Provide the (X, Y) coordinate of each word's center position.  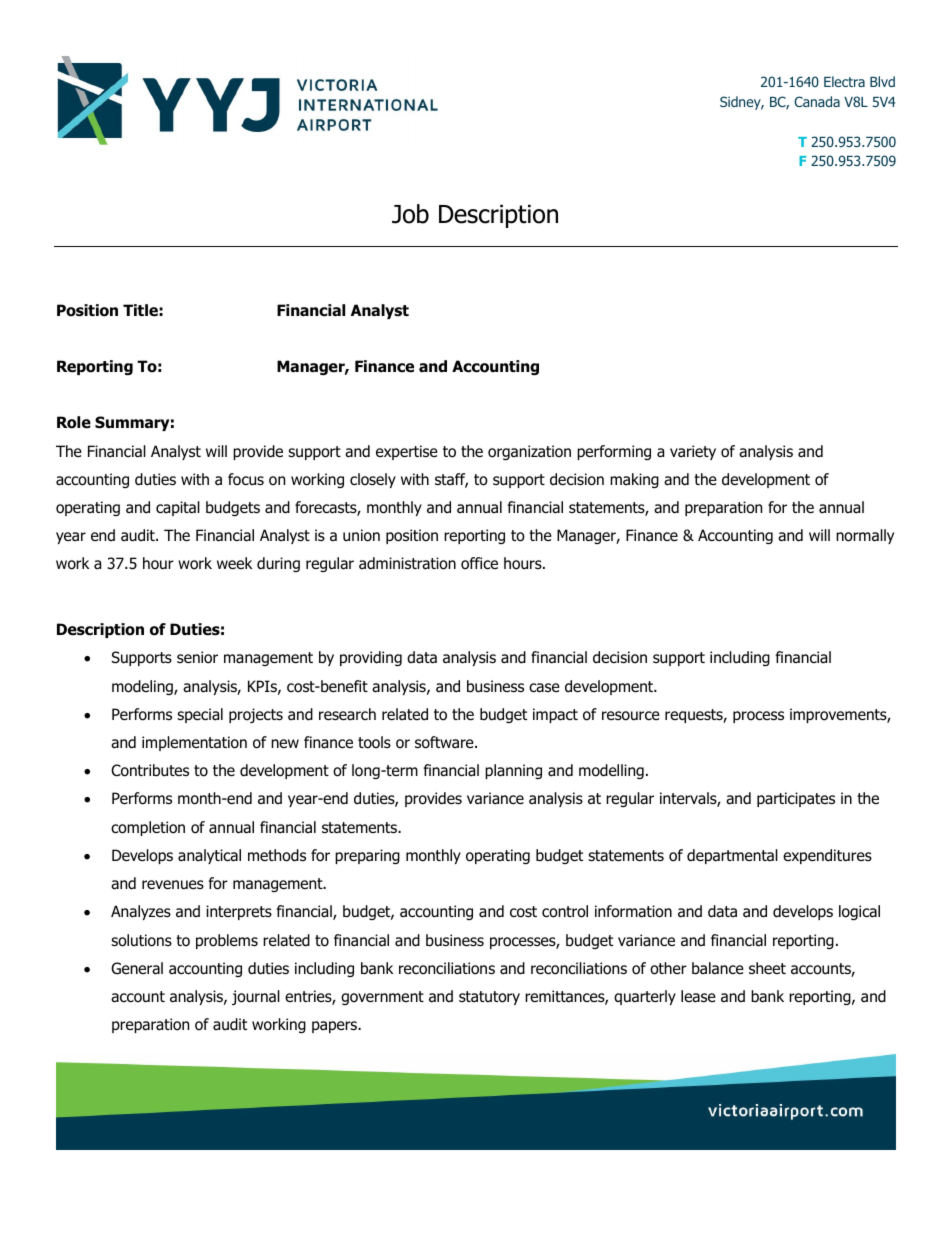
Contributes (150, 770)
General (137, 968)
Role (74, 422)
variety (693, 452)
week (234, 563)
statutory (489, 998)
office (479, 563)
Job (410, 214)
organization (529, 452)
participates (796, 799)
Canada (817, 101)
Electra (844, 81)
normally (865, 536)
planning (513, 771)
